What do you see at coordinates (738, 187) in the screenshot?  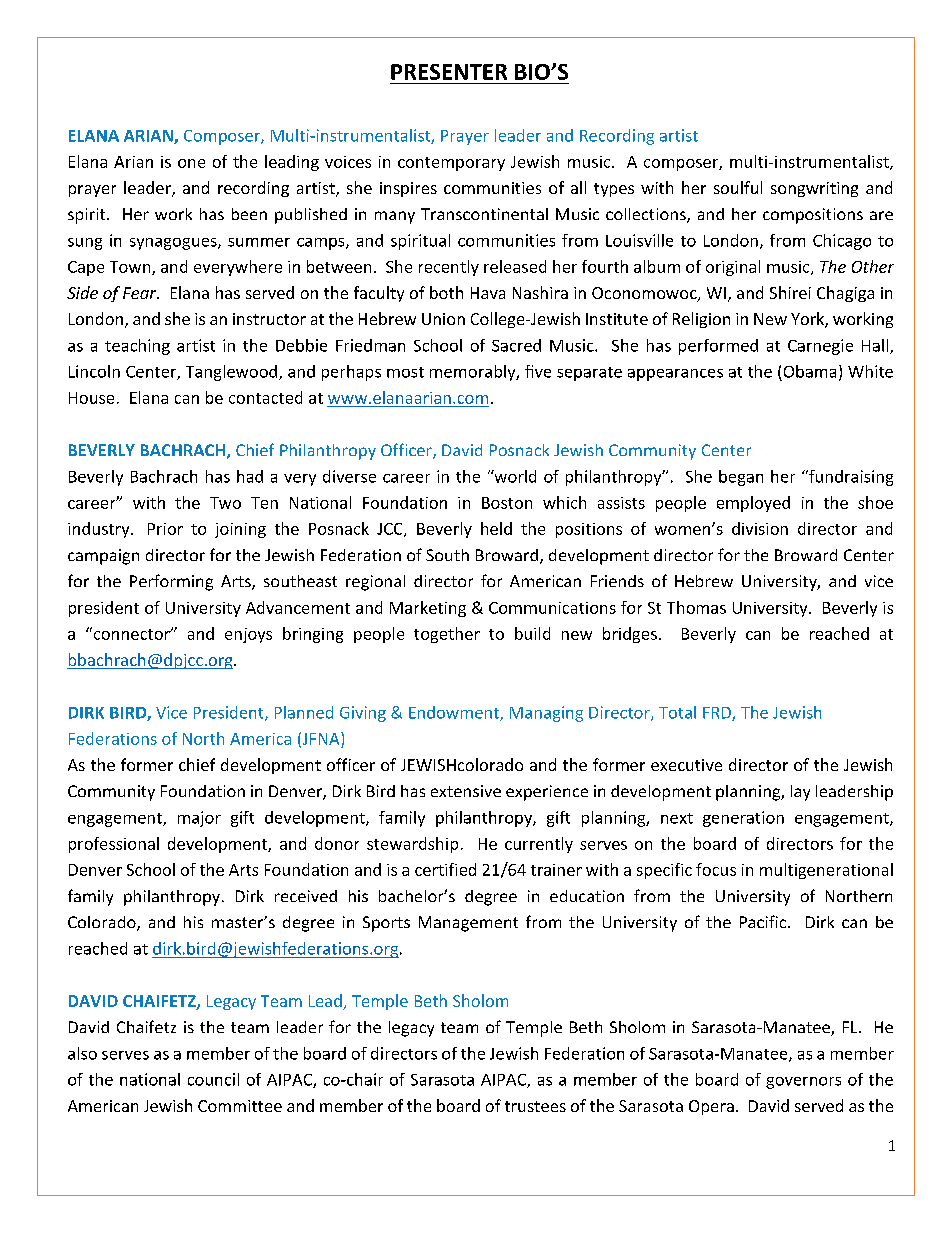 I see `soulful` at bounding box center [738, 187].
